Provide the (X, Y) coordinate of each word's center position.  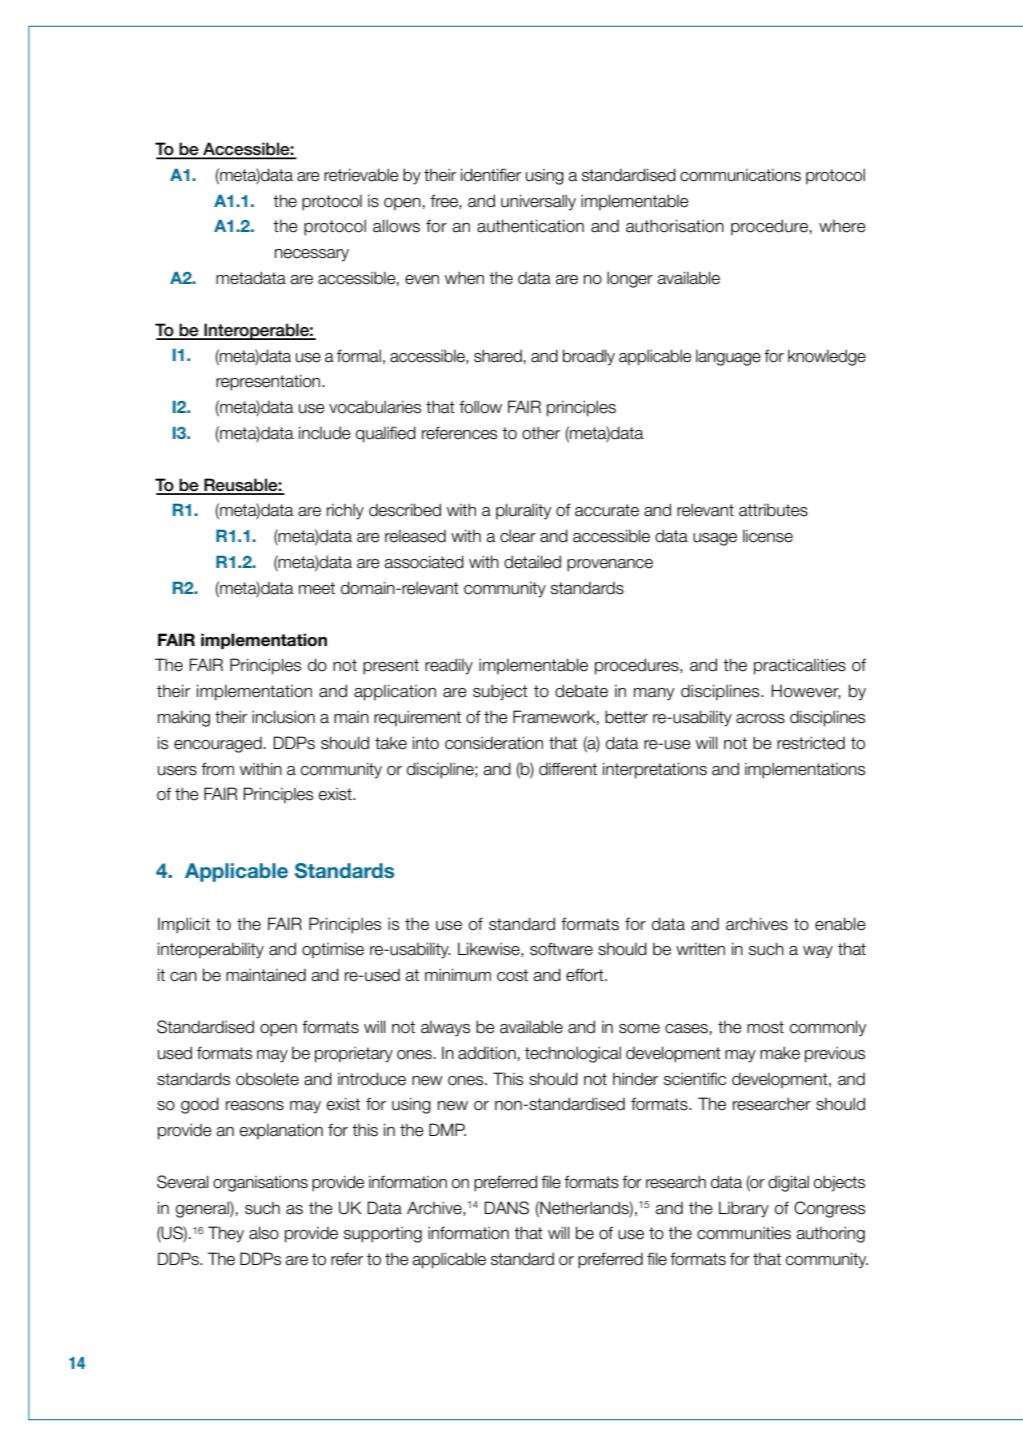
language (728, 358)
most (765, 1027)
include (325, 433)
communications (740, 175)
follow (480, 407)
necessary (312, 255)
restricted (811, 743)
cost (512, 975)
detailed (532, 562)
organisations (260, 1183)
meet (317, 588)
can (183, 977)
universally (538, 202)
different (568, 769)
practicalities (800, 666)
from (217, 769)
